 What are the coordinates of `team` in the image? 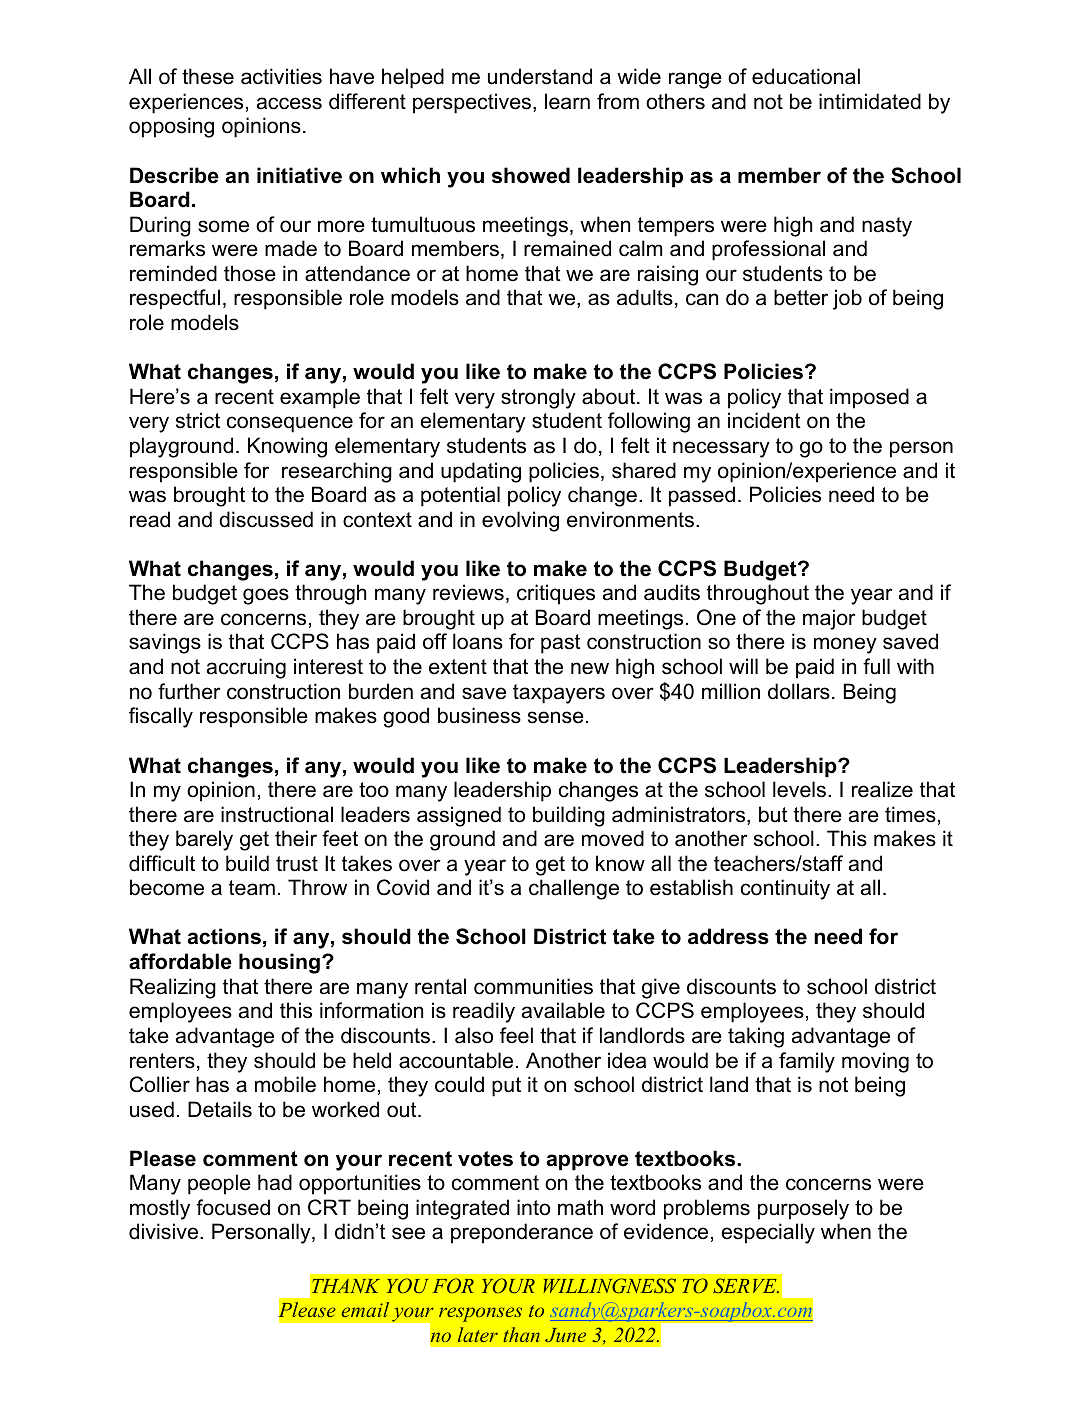 It's located at (252, 888).
